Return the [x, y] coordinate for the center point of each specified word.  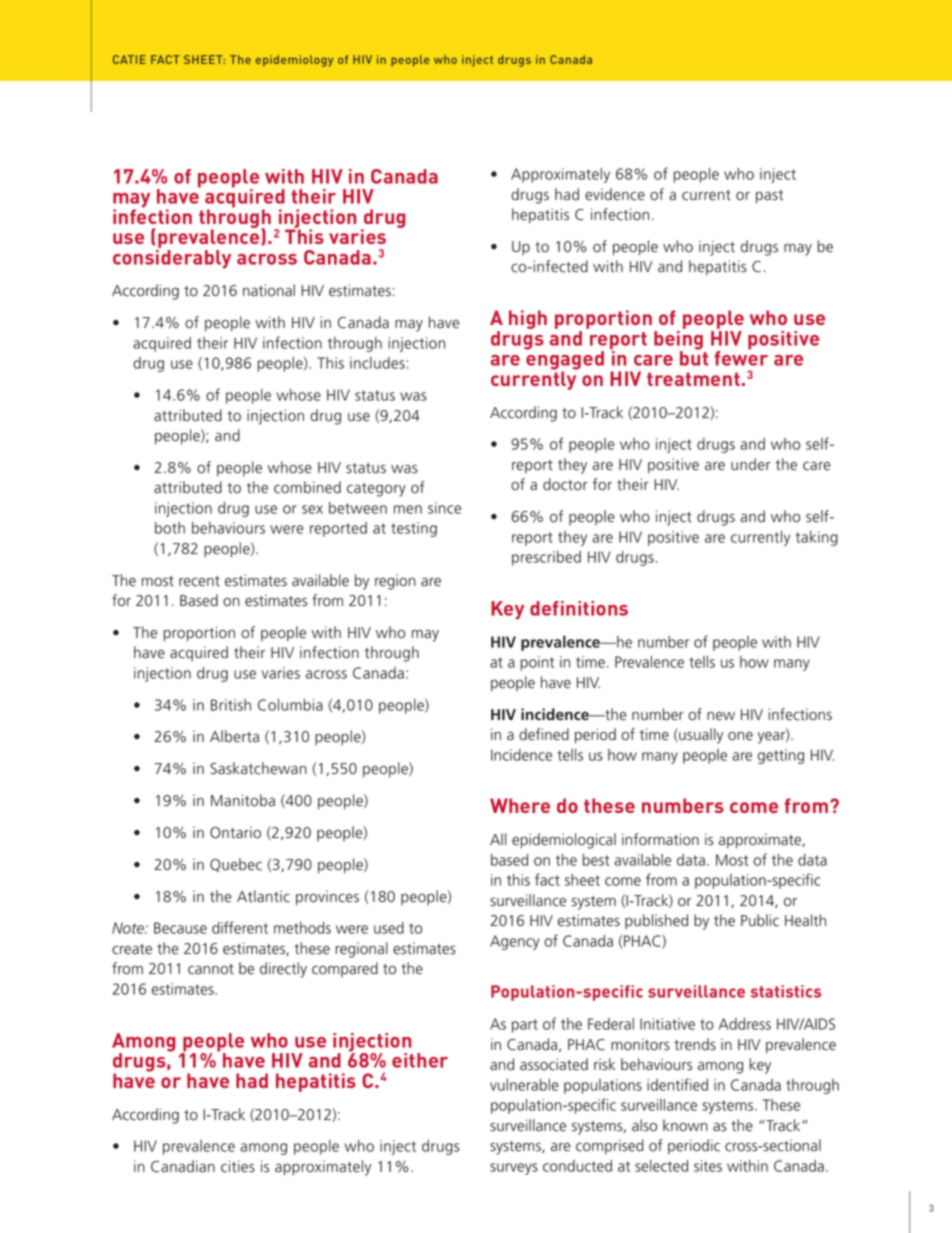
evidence [615, 194]
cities [238, 1166]
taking [817, 538]
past [769, 197]
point [537, 663]
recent [199, 581]
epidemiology [294, 61]
